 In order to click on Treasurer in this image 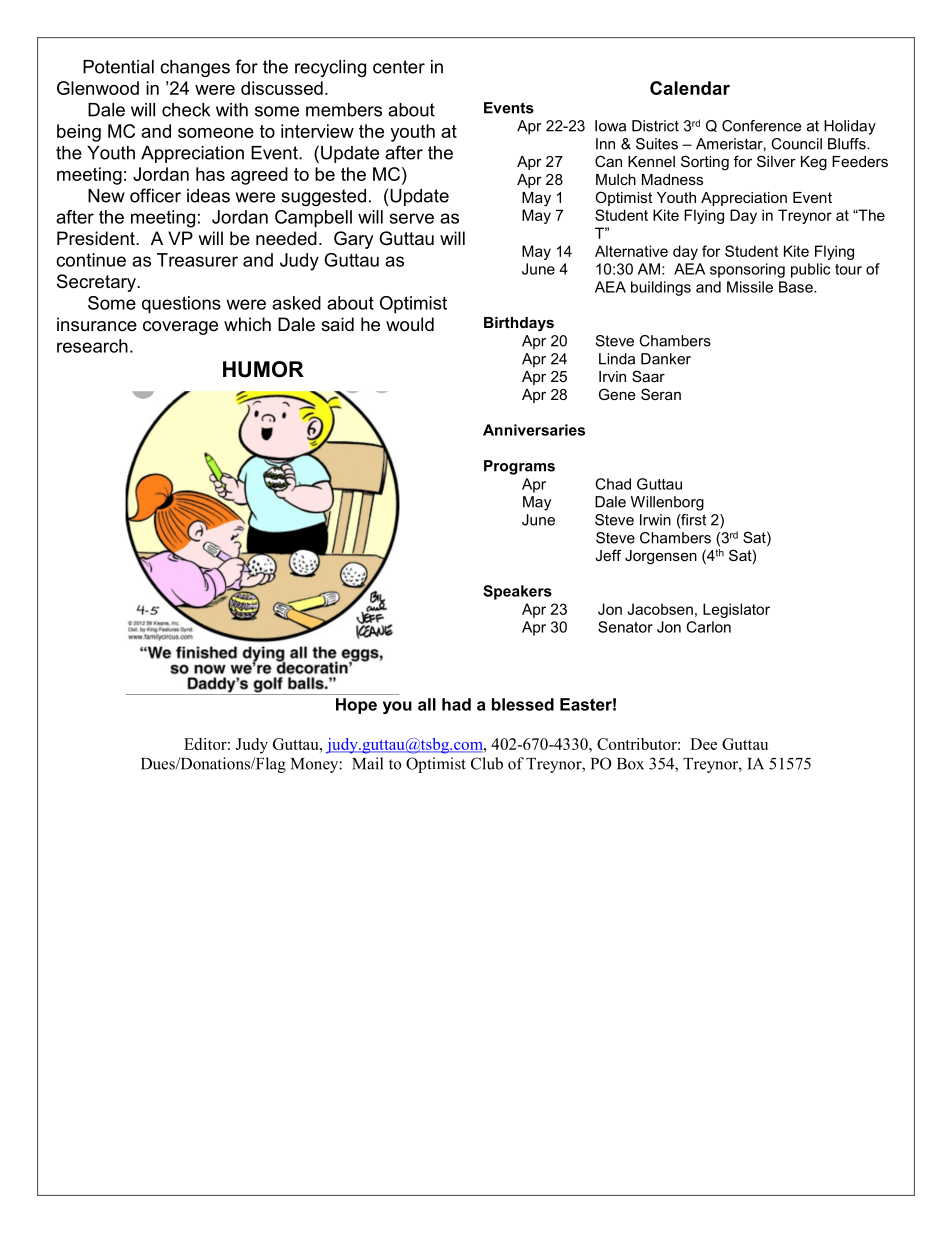, I will do `click(197, 260)`.
